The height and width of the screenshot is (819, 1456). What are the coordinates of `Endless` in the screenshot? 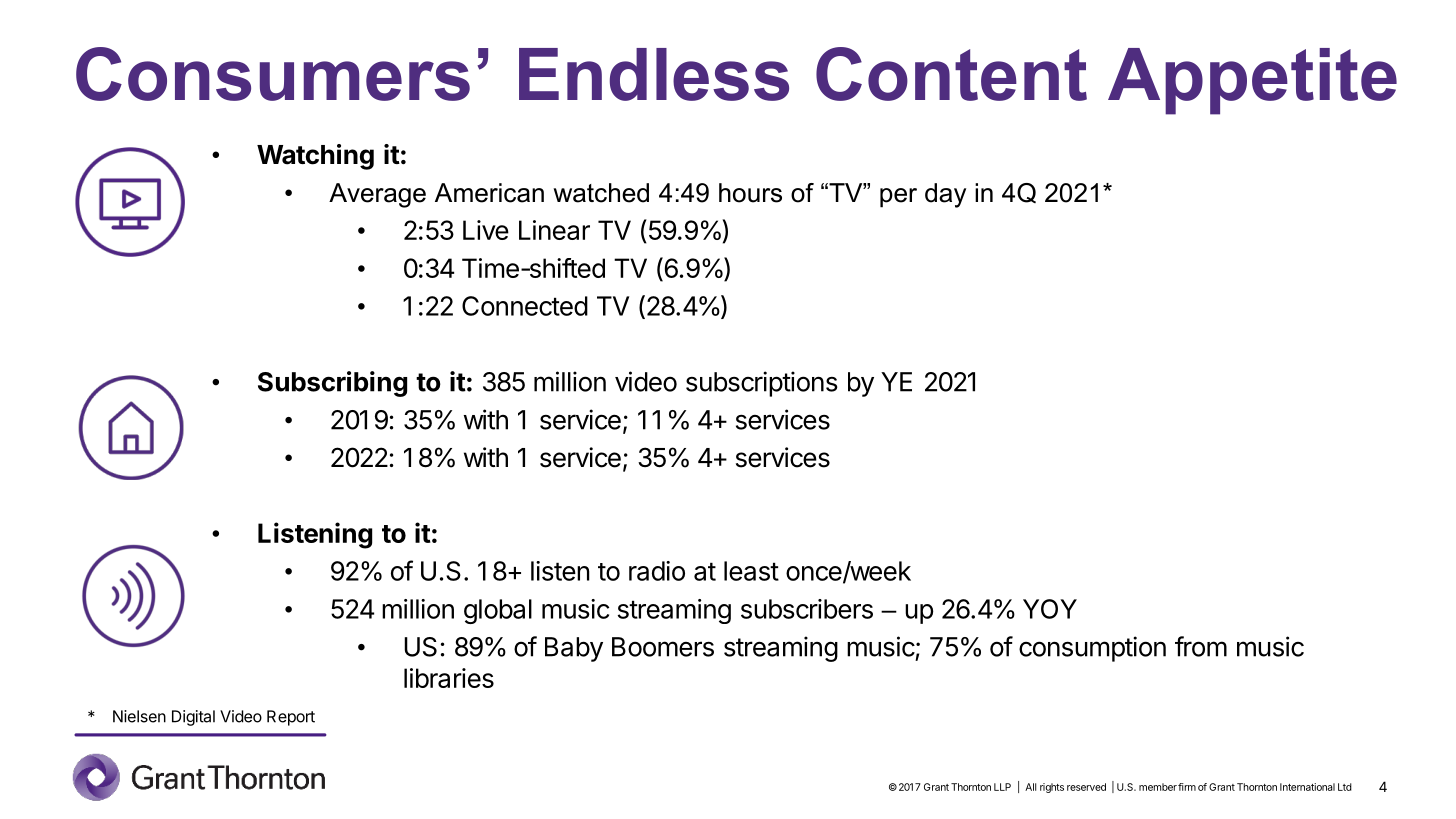 It's located at (654, 74).
